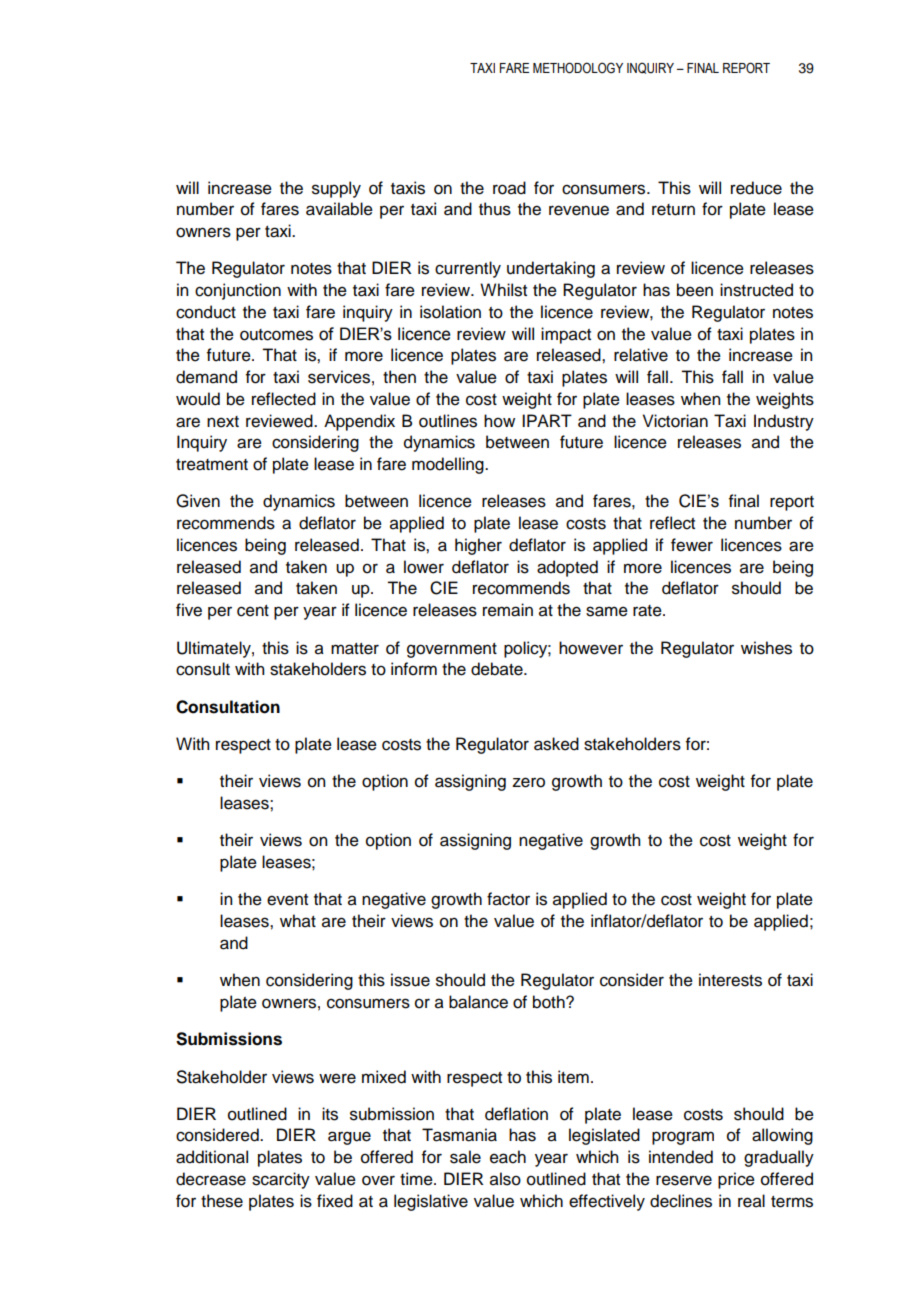 Image resolution: width=924 pixels, height=1308 pixels. I want to click on zero, so click(528, 782).
